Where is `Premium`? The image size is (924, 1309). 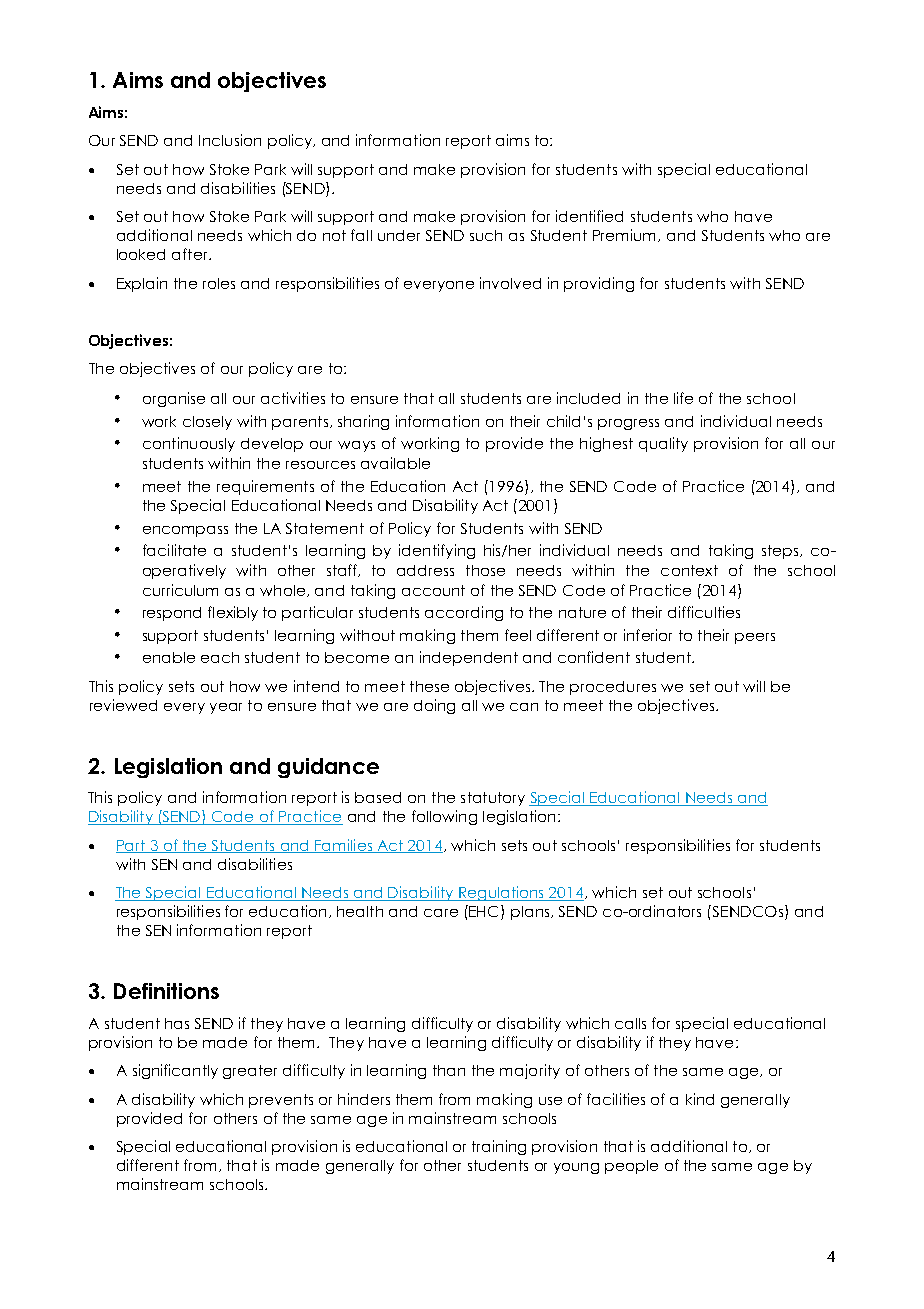
Premium is located at coordinates (626, 235).
